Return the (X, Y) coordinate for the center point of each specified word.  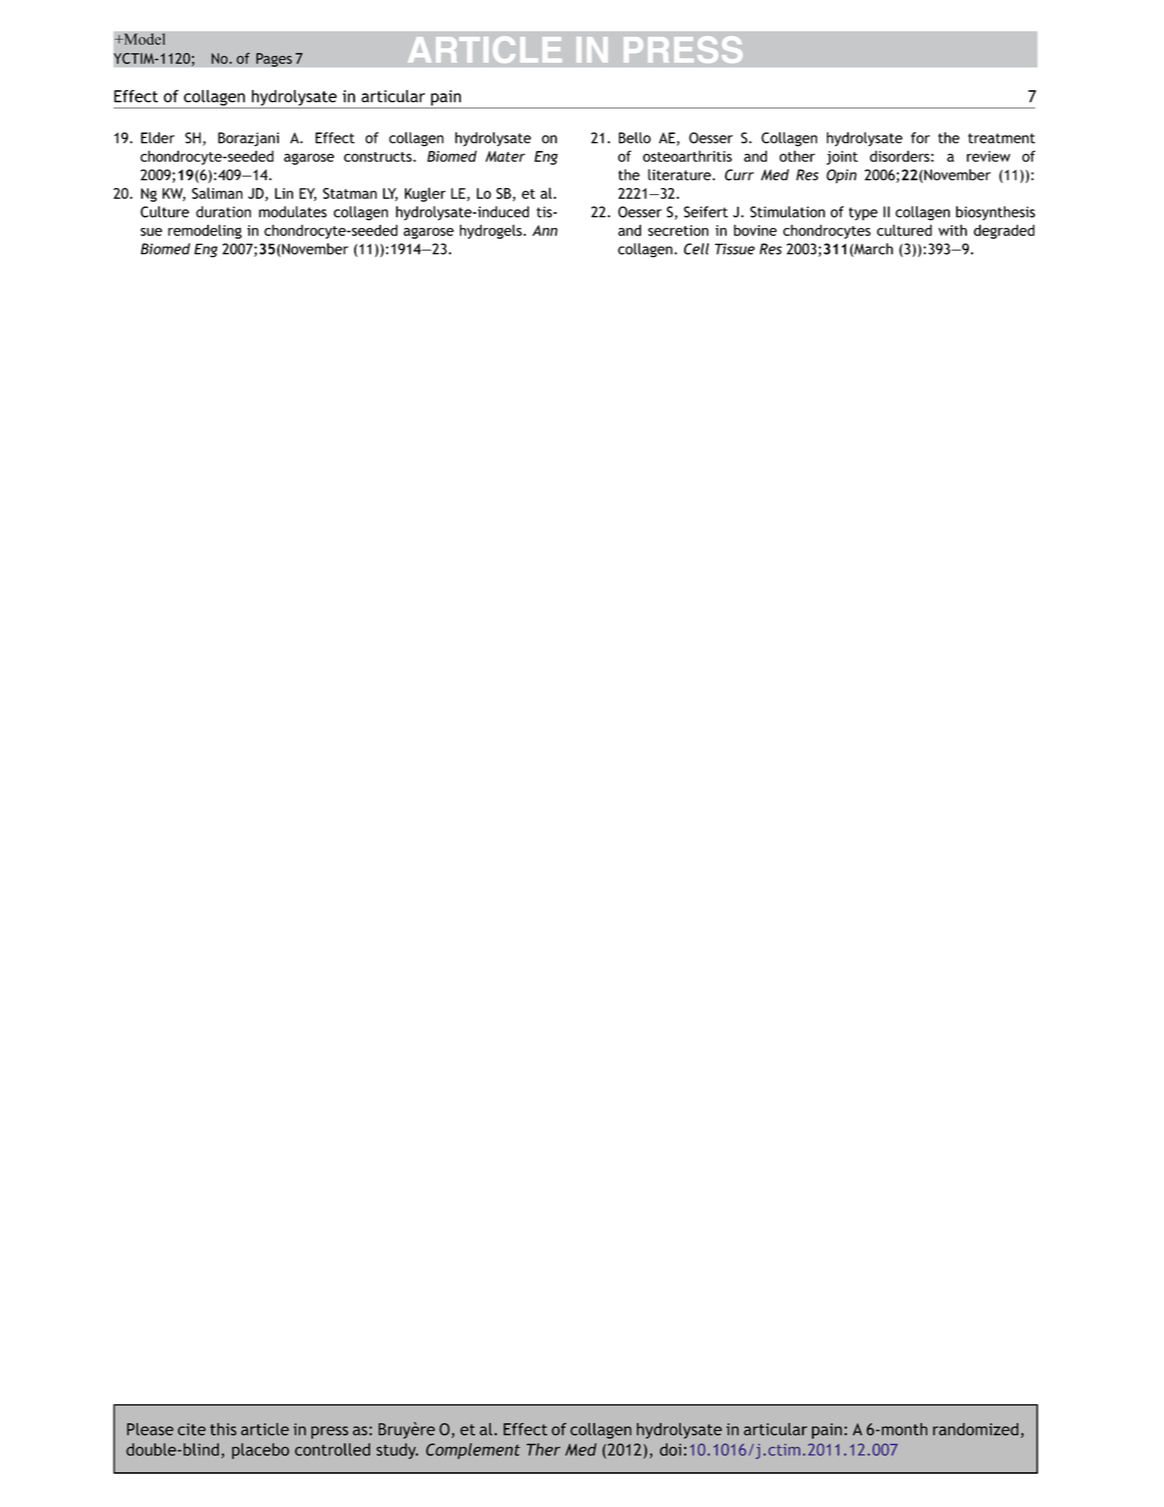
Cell (696, 249)
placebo (260, 1451)
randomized (976, 1429)
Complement (473, 1451)
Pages (274, 60)
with (952, 230)
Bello (635, 138)
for (920, 138)
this (223, 1429)
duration (223, 212)
